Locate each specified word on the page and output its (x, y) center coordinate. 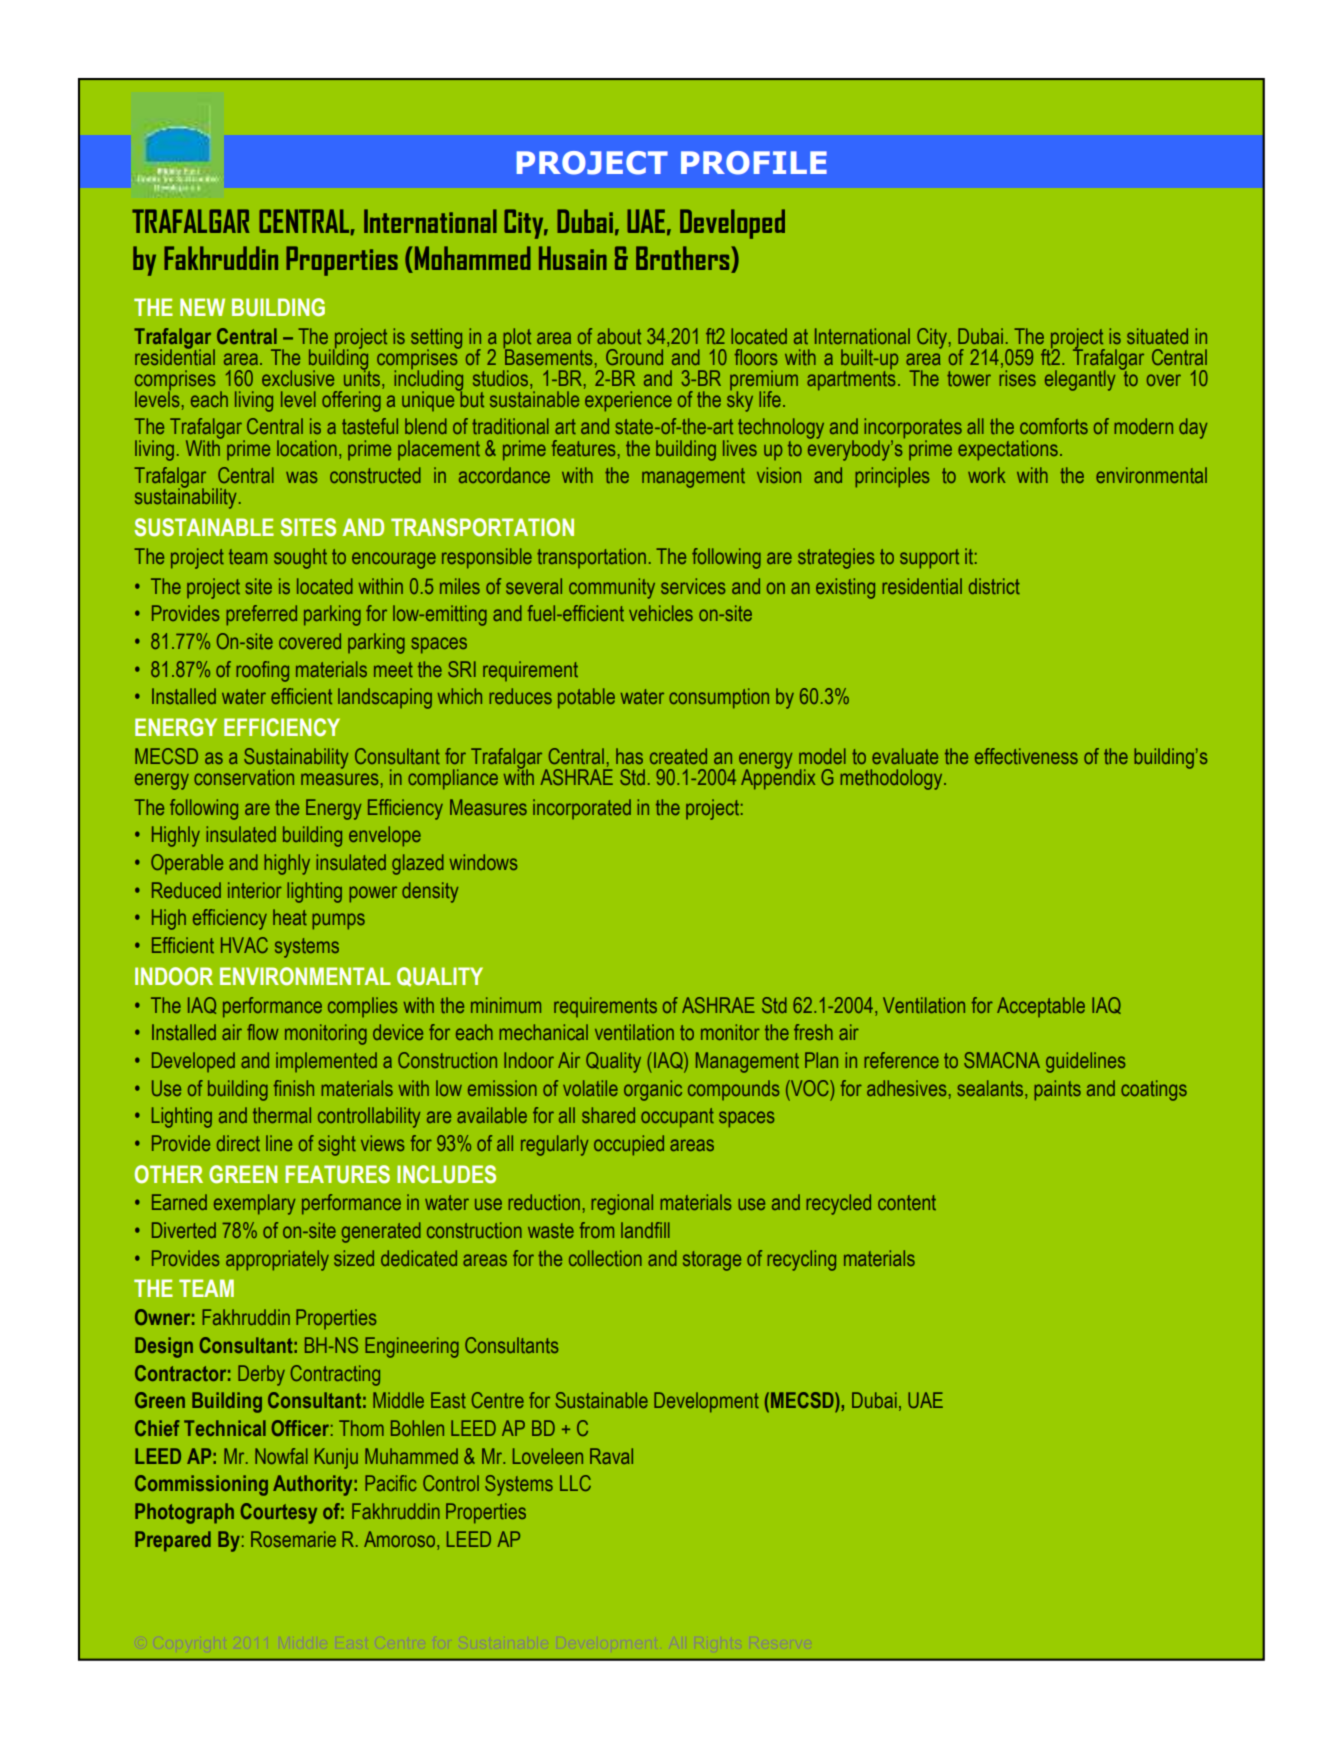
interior (255, 890)
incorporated (582, 809)
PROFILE (754, 163)
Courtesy (279, 1513)
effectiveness (1026, 756)
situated (1157, 336)
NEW (202, 307)
